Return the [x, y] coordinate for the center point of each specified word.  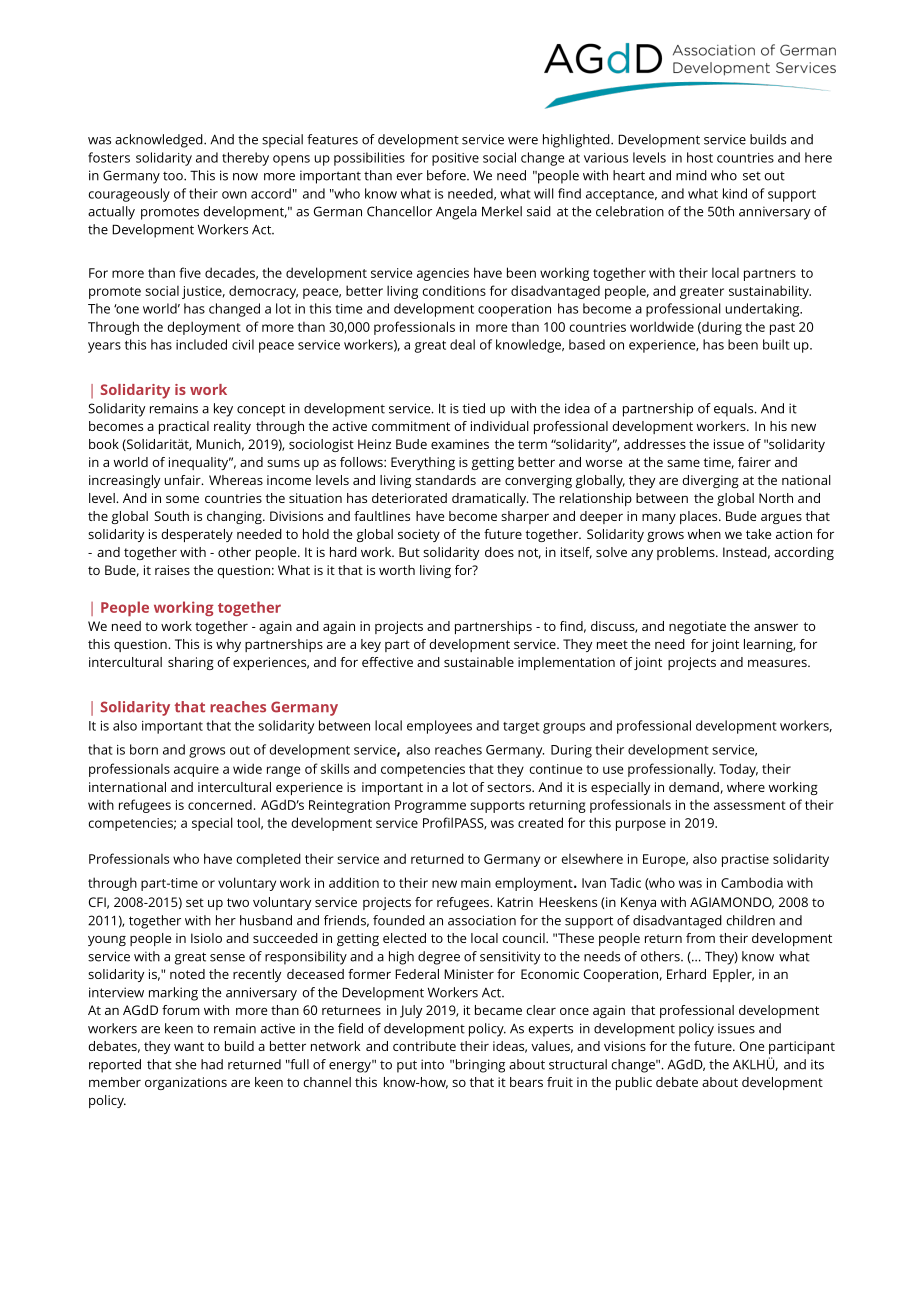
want [189, 1046]
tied [474, 408]
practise [745, 860]
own [234, 195]
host [700, 157]
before [447, 175]
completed [268, 860]
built [776, 344]
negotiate [697, 627]
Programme [430, 806]
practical [184, 427]
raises [172, 570]
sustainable [479, 662]
